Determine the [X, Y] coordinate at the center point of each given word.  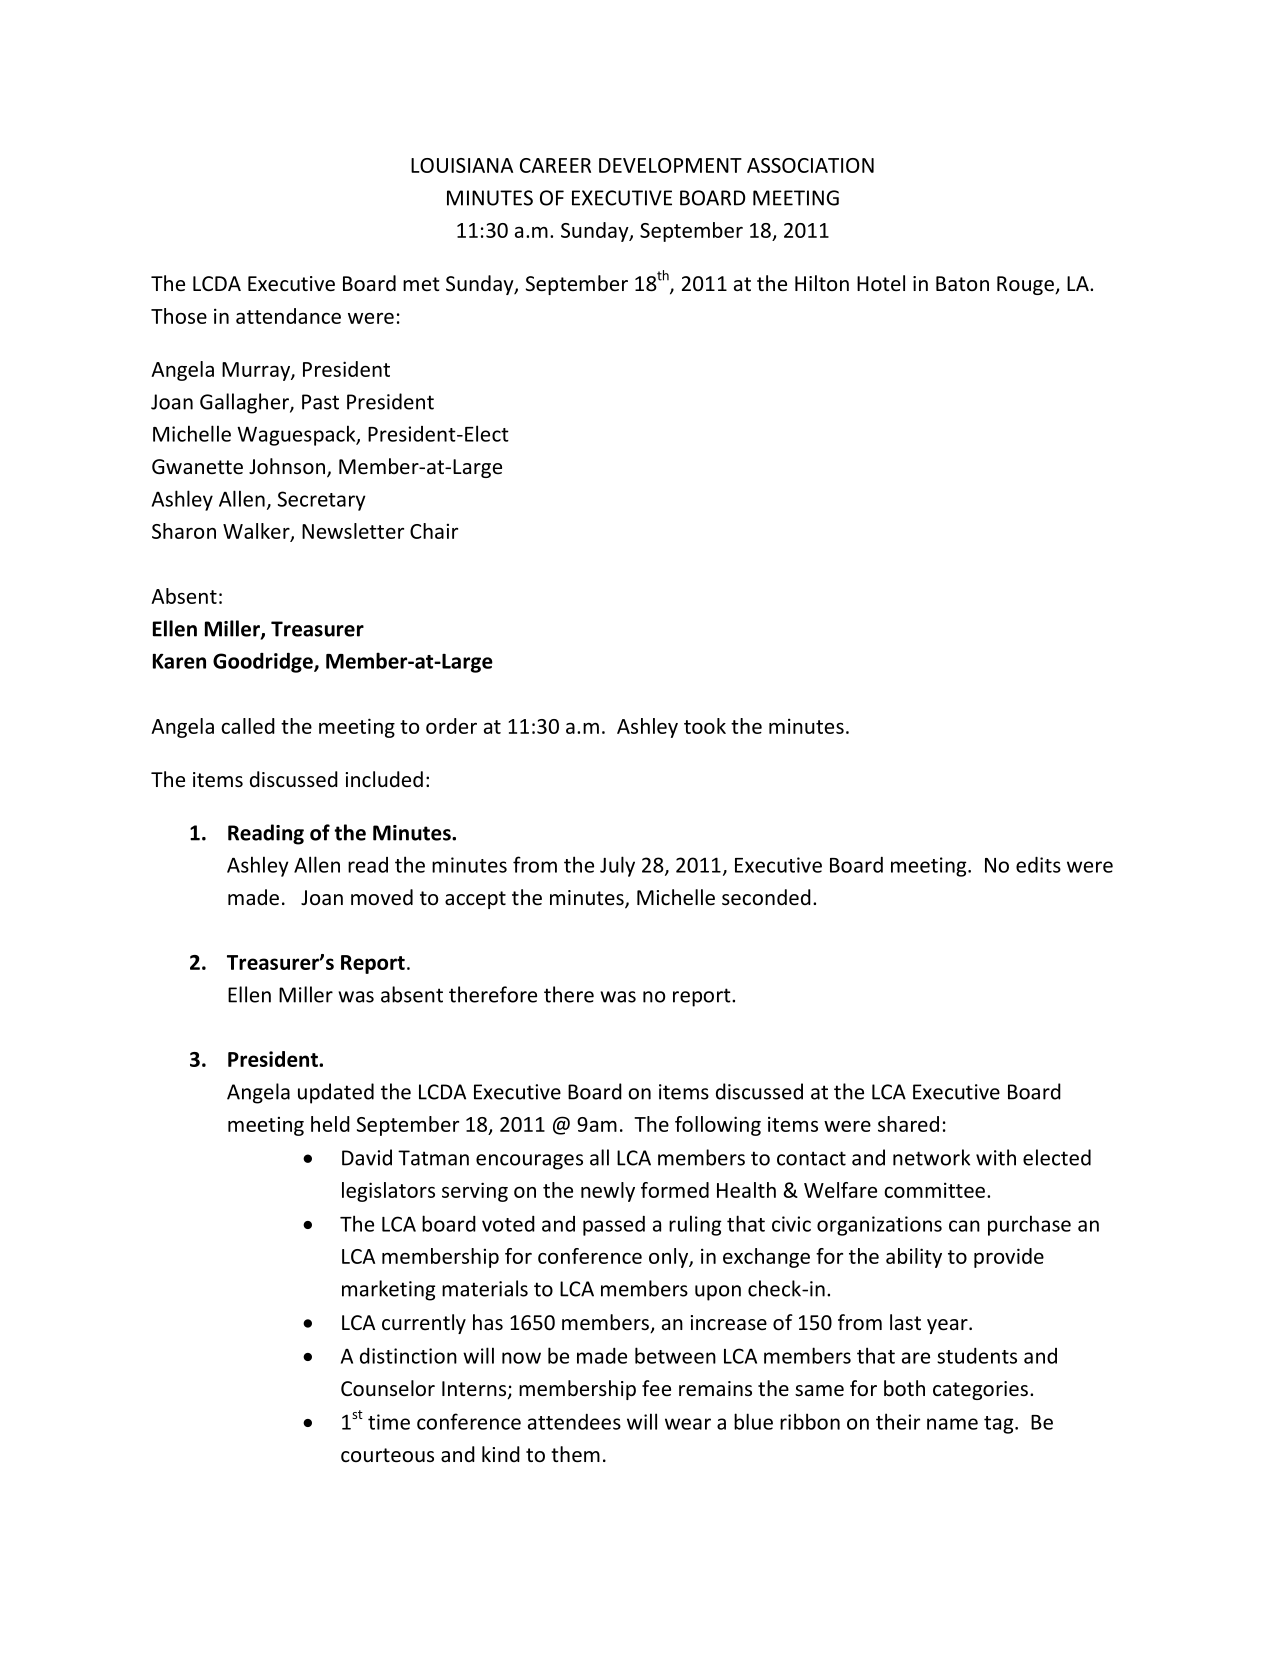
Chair [434, 531]
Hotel [881, 283]
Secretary [322, 501]
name [952, 1424]
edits [1038, 864]
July [617, 866]
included [384, 779]
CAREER [555, 165]
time [389, 1422]
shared [908, 1124]
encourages [529, 1162]
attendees [574, 1422]
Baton [962, 283]
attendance [288, 316]
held [330, 1124]
